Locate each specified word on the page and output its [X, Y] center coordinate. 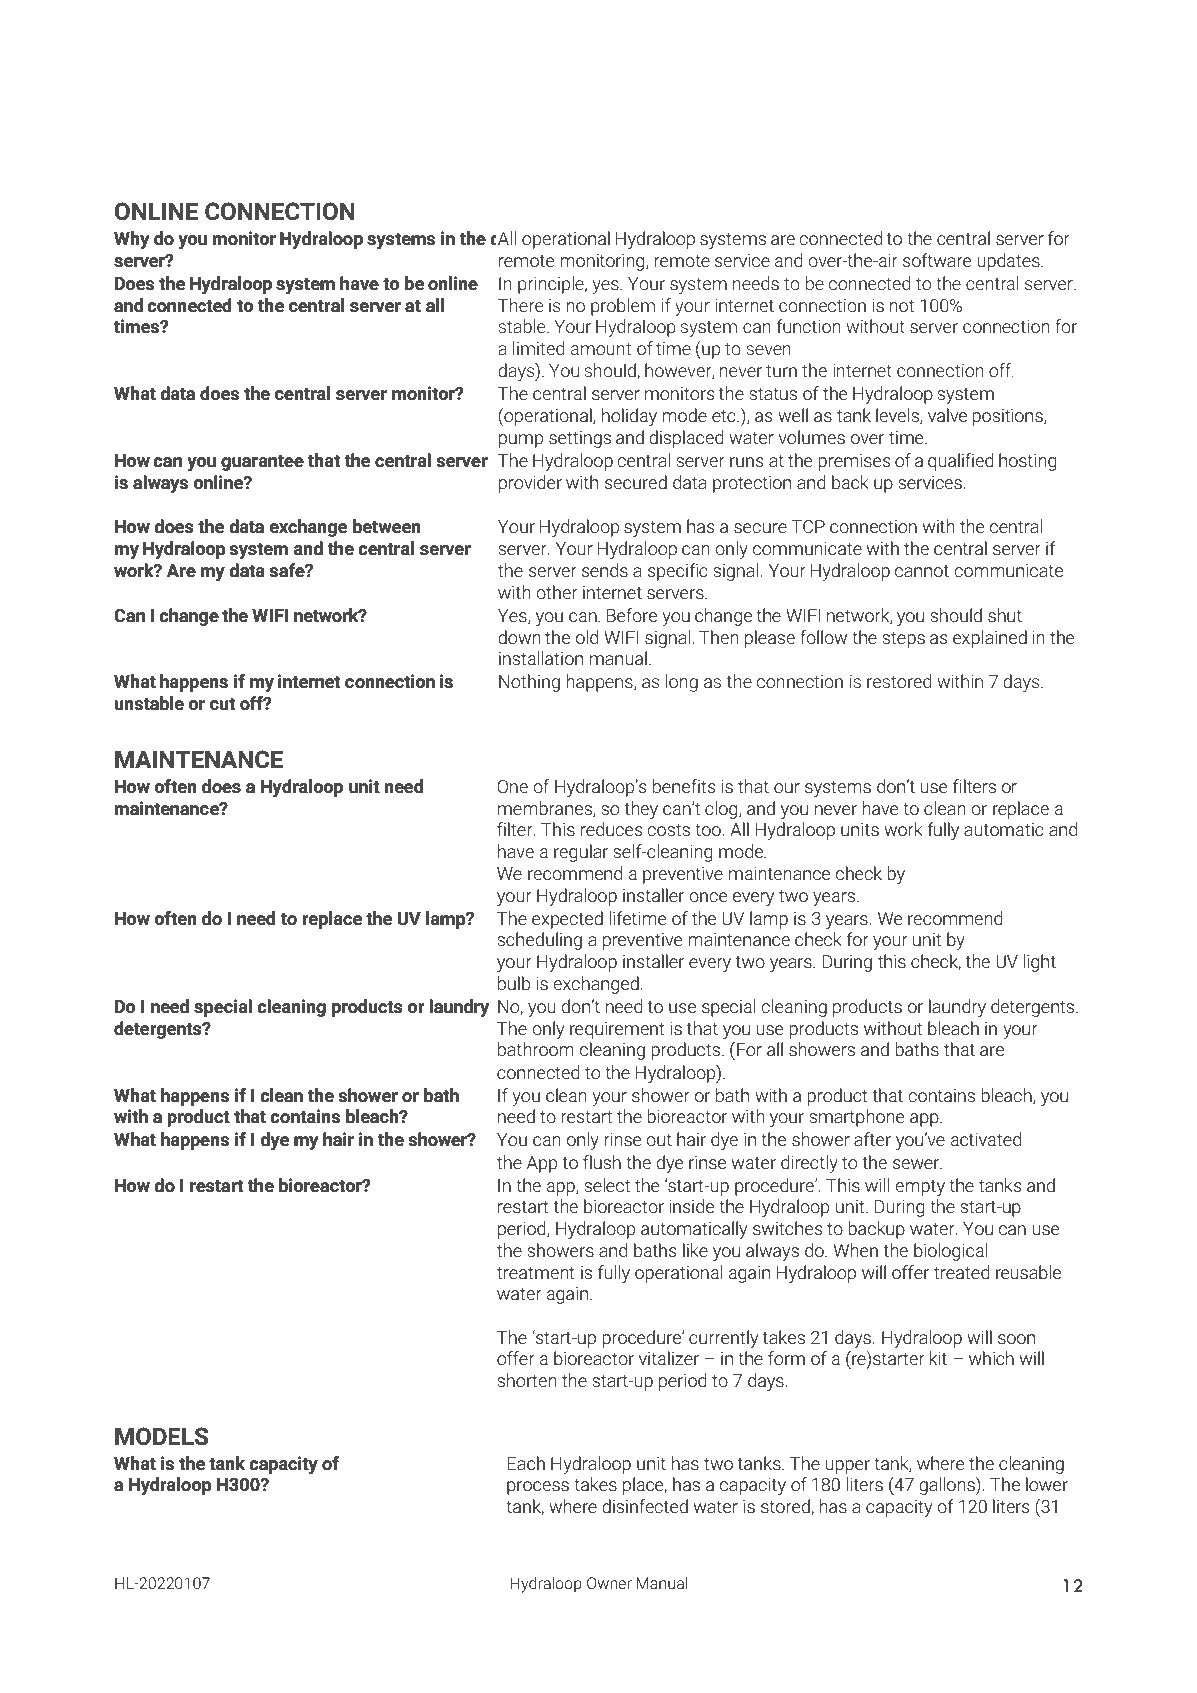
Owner [609, 1583]
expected [567, 920]
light [1039, 963]
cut [222, 704]
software [937, 260]
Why [131, 240]
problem [623, 307]
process [538, 1488]
